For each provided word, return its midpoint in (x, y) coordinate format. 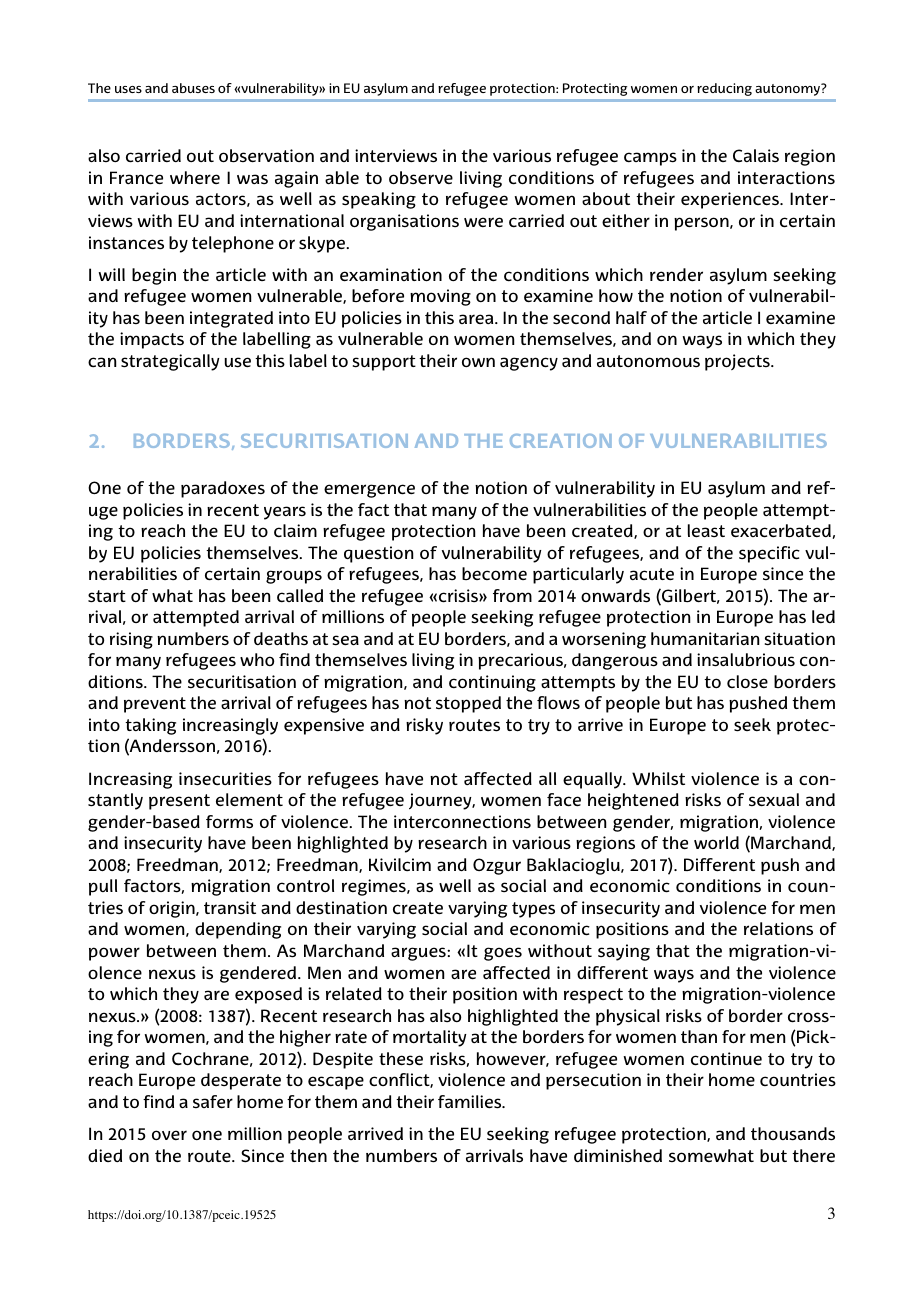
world (716, 842)
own (478, 362)
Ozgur (497, 866)
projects (738, 362)
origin (173, 909)
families (471, 1102)
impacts (152, 340)
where (195, 178)
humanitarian (705, 638)
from (512, 595)
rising (131, 640)
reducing (725, 89)
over (169, 1135)
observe (421, 178)
